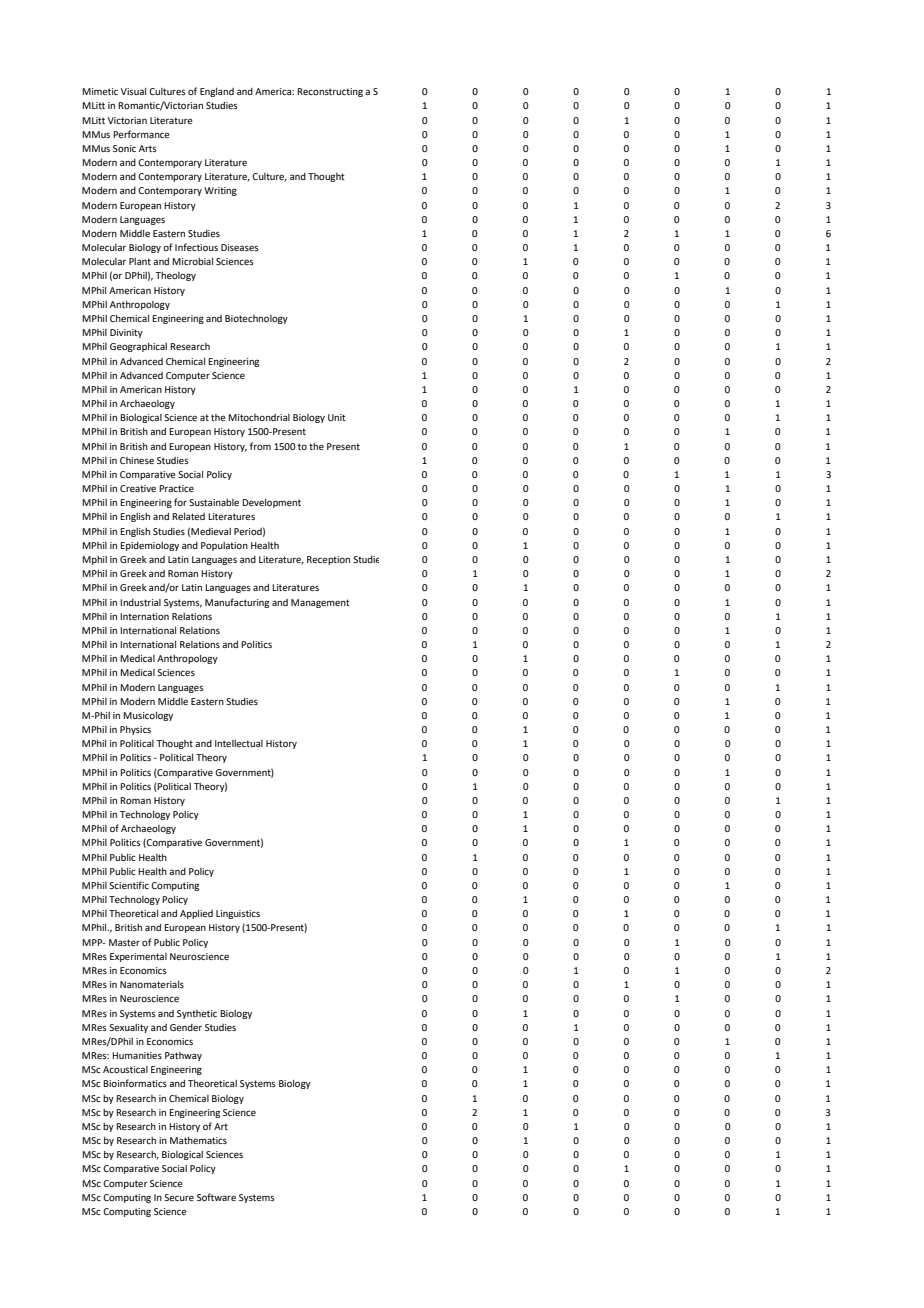 The height and width of the screenshot is (1308, 924). What do you see at coordinates (330, 92) in the screenshot?
I see `Reconstructing` at bounding box center [330, 92].
